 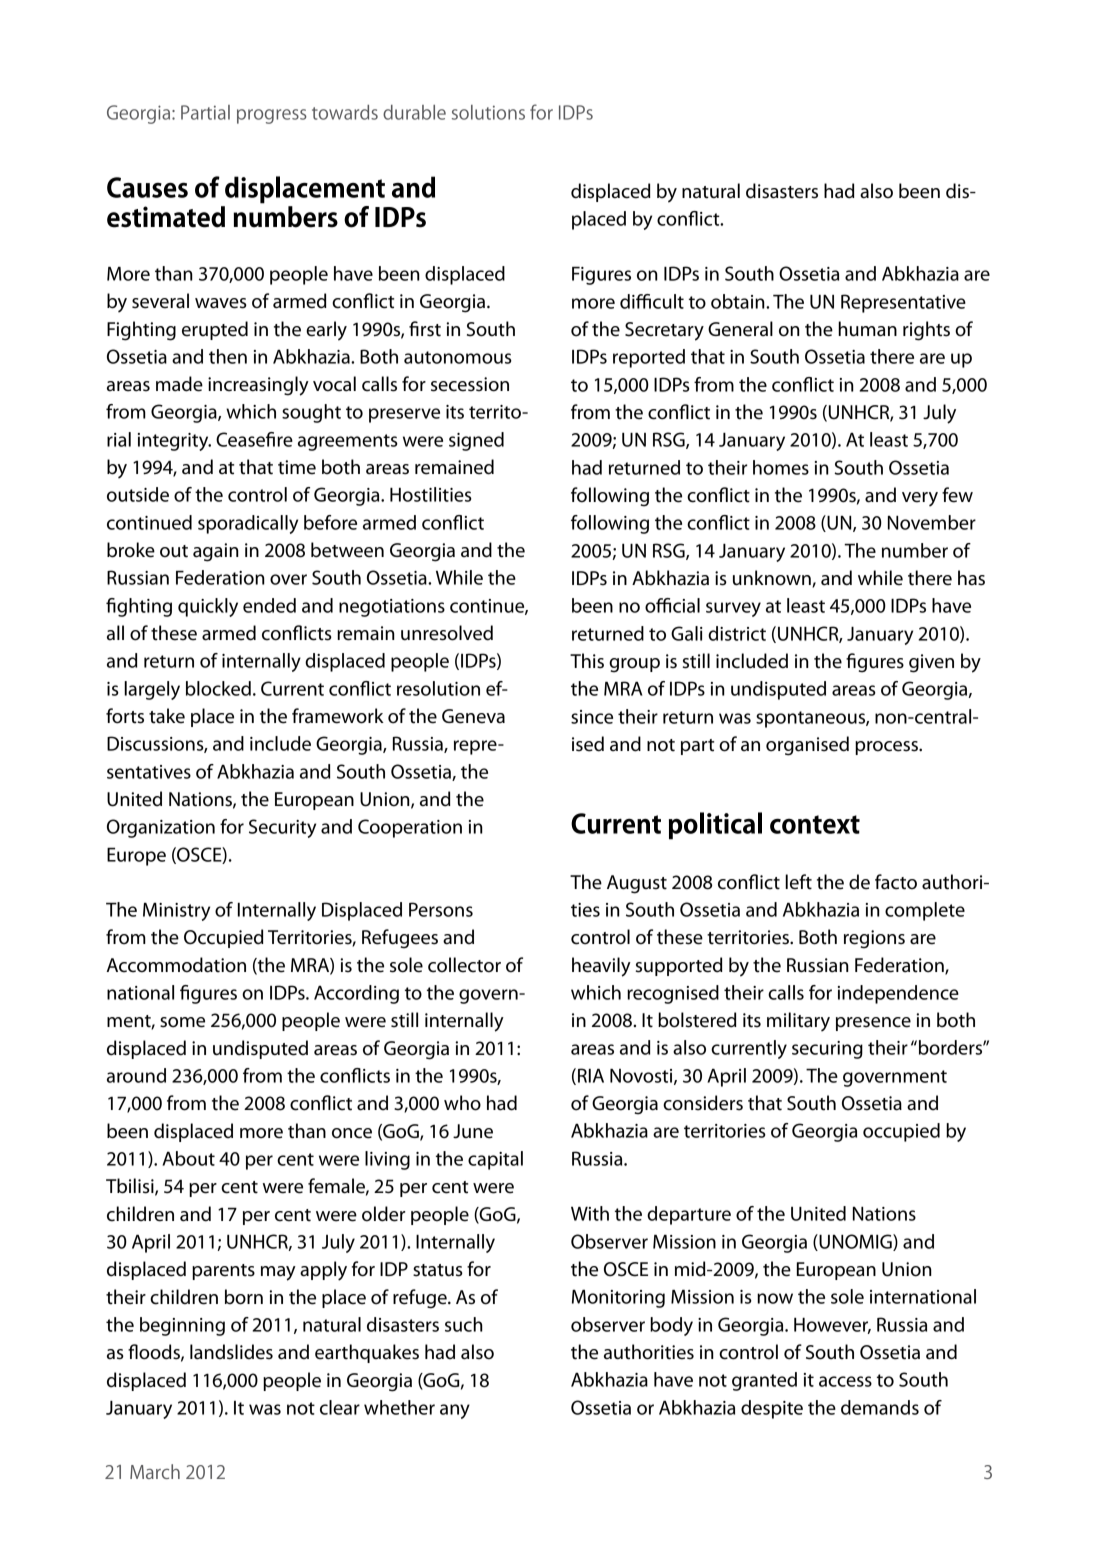 I want to click on again, so click(x=216, y=552).
